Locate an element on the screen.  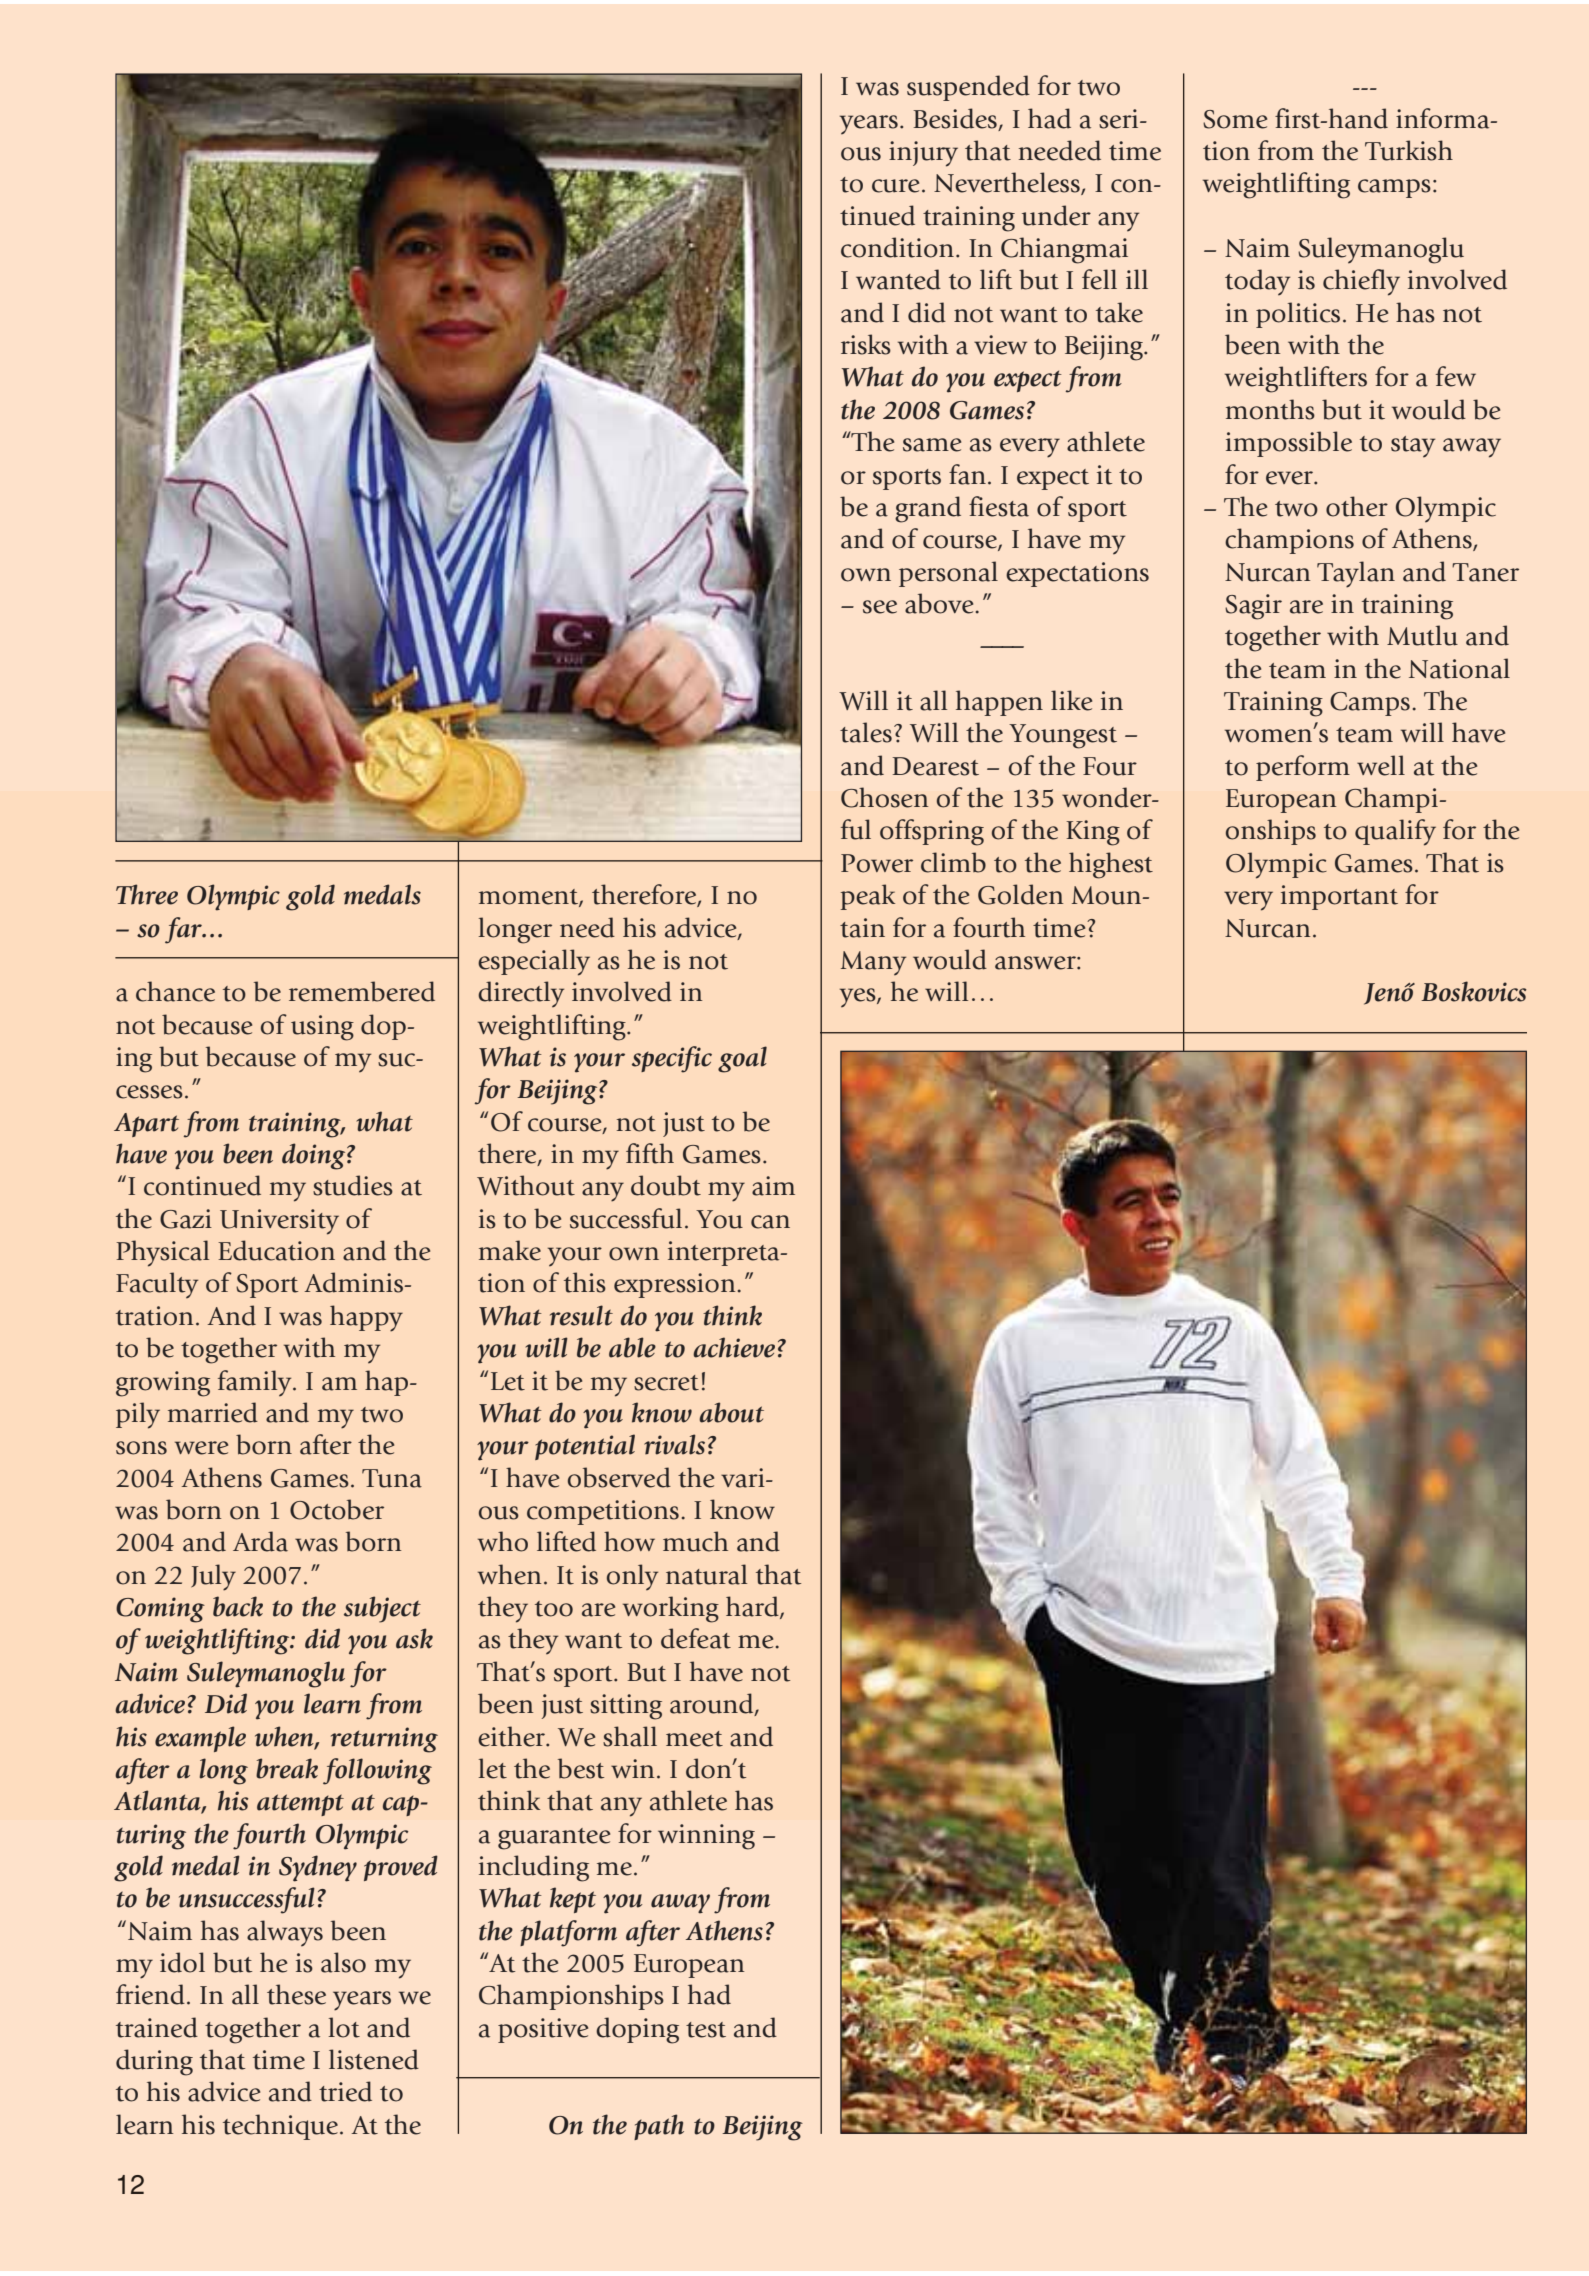
Some is located at coordinates (1235, 119).
